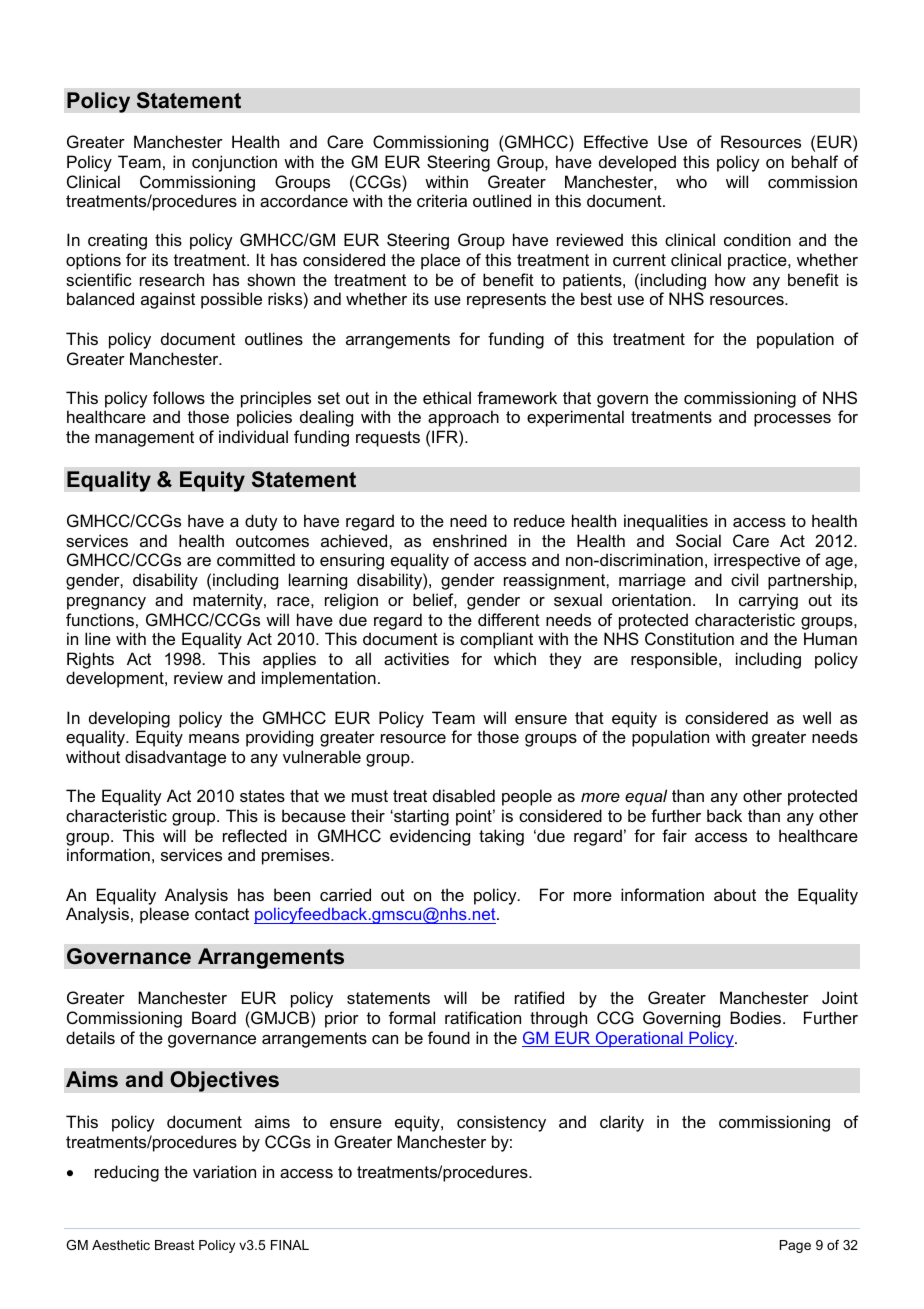 The width and height of the screenshot is (924, 1309). What do you see at coordinates (757, 561) in the screenshot?
I see `irrespective` at bounding box center [757, 561].
